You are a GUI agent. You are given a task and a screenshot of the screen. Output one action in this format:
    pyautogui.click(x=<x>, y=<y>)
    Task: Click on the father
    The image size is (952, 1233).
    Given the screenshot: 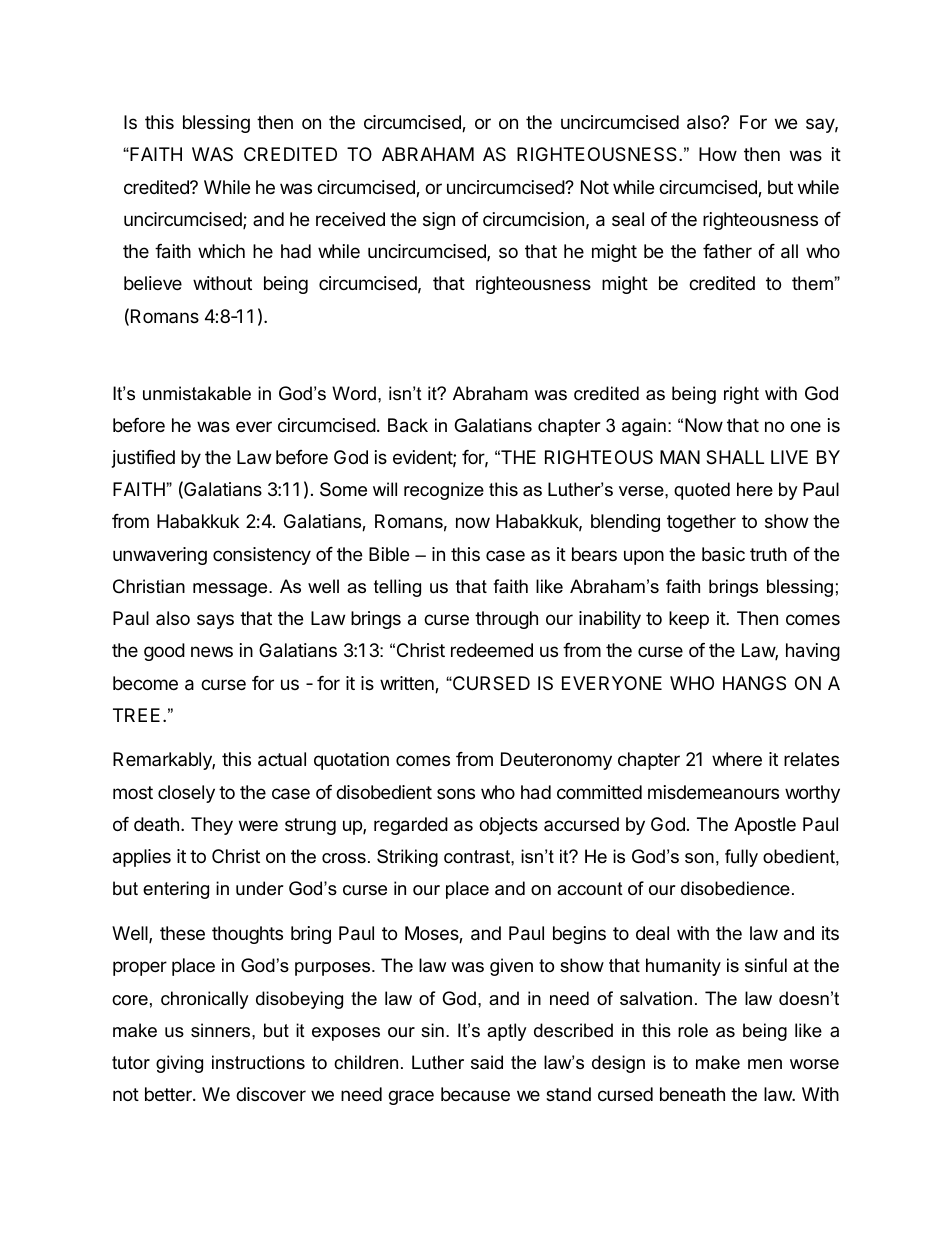 What is the action you would take?
    pyautogui.click(x=727, y=251)
